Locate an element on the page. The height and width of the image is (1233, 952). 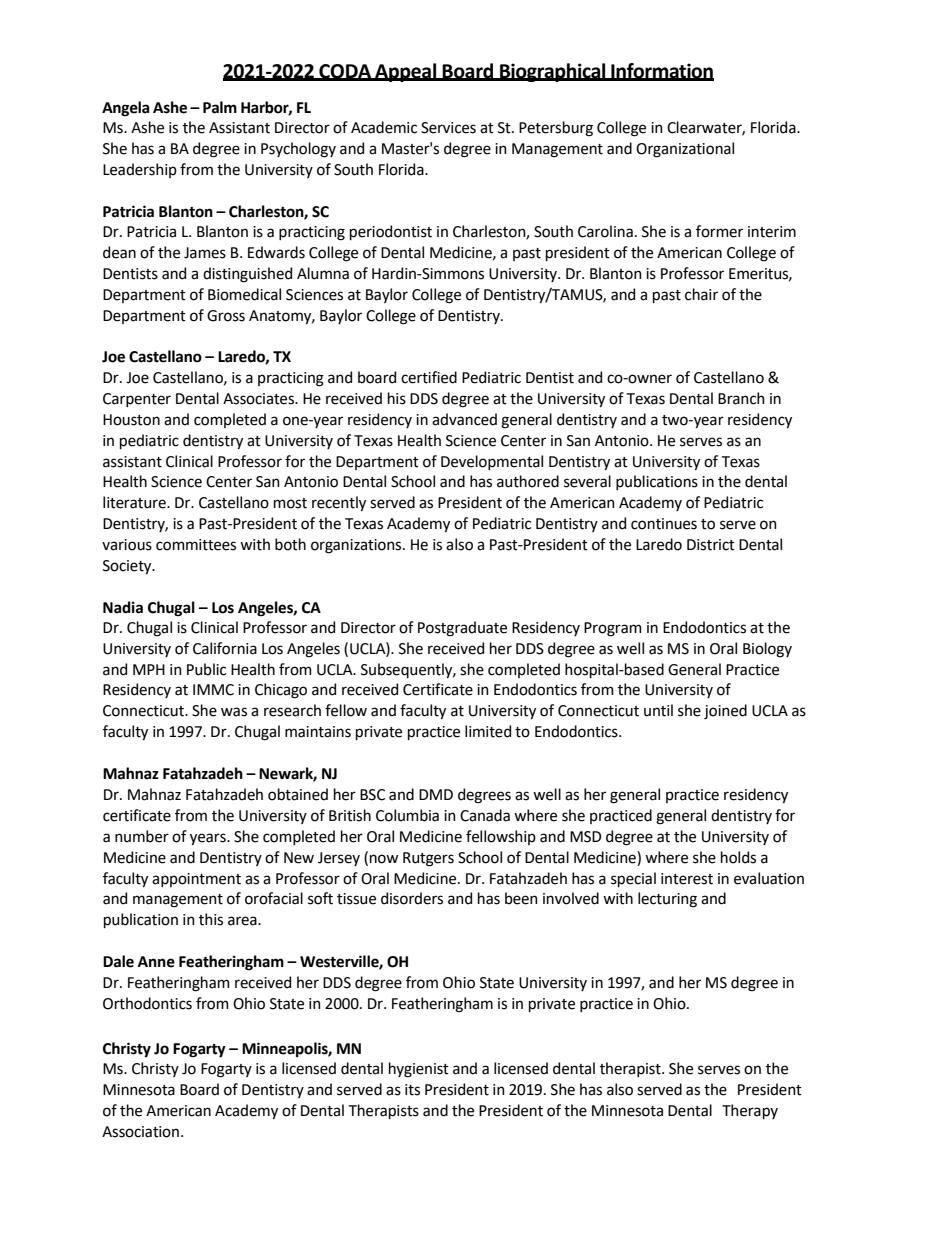
Gross is located at coordinates (226, 316).
